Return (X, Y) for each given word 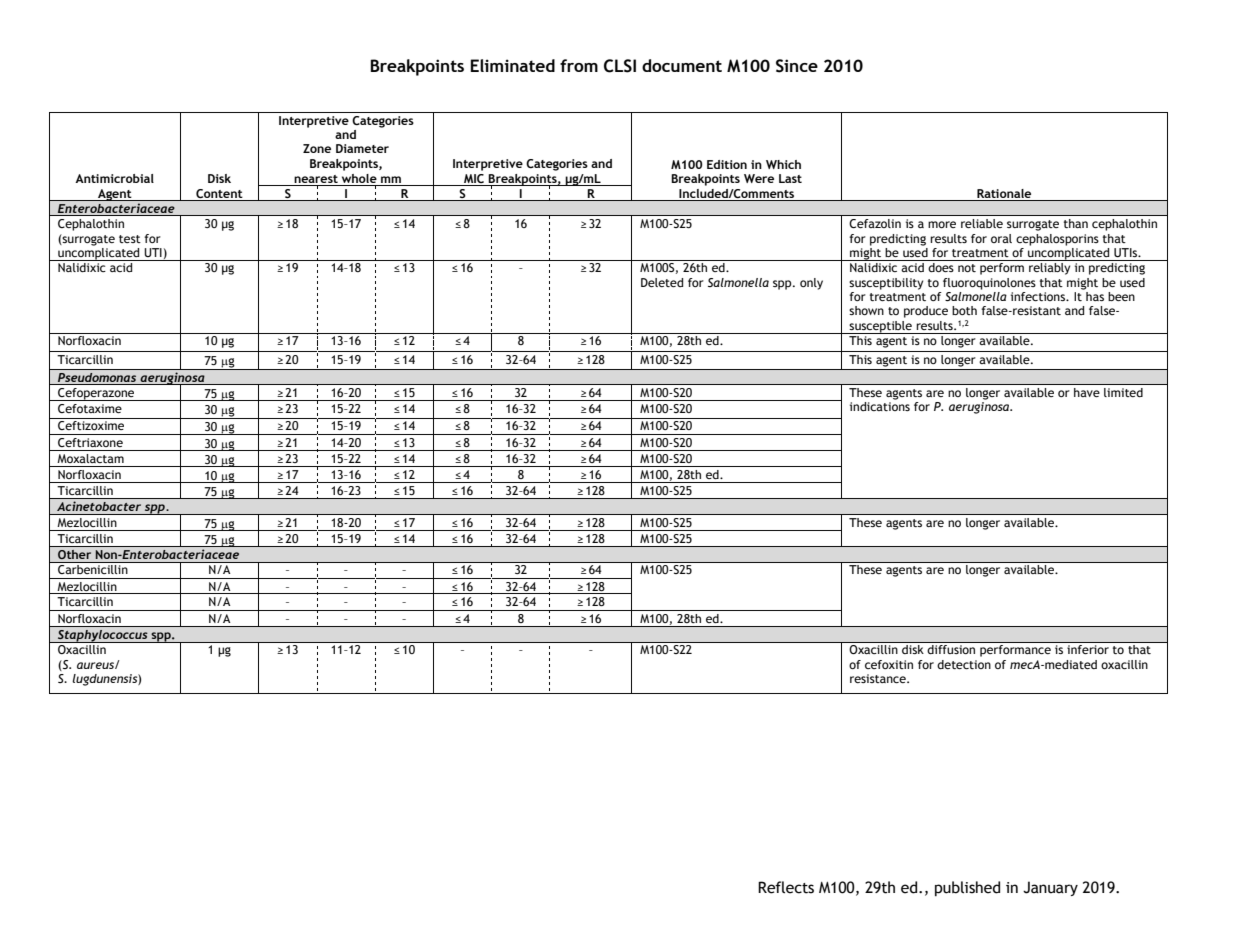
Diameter (362, 148)
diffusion (951, 649)
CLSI (620, 66)
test (130, 239)
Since (797, 66)
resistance (879, 678)
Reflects (786, 887)
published (967, 888)
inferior (1088, 649)
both (964, 310)
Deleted (662, 282)
